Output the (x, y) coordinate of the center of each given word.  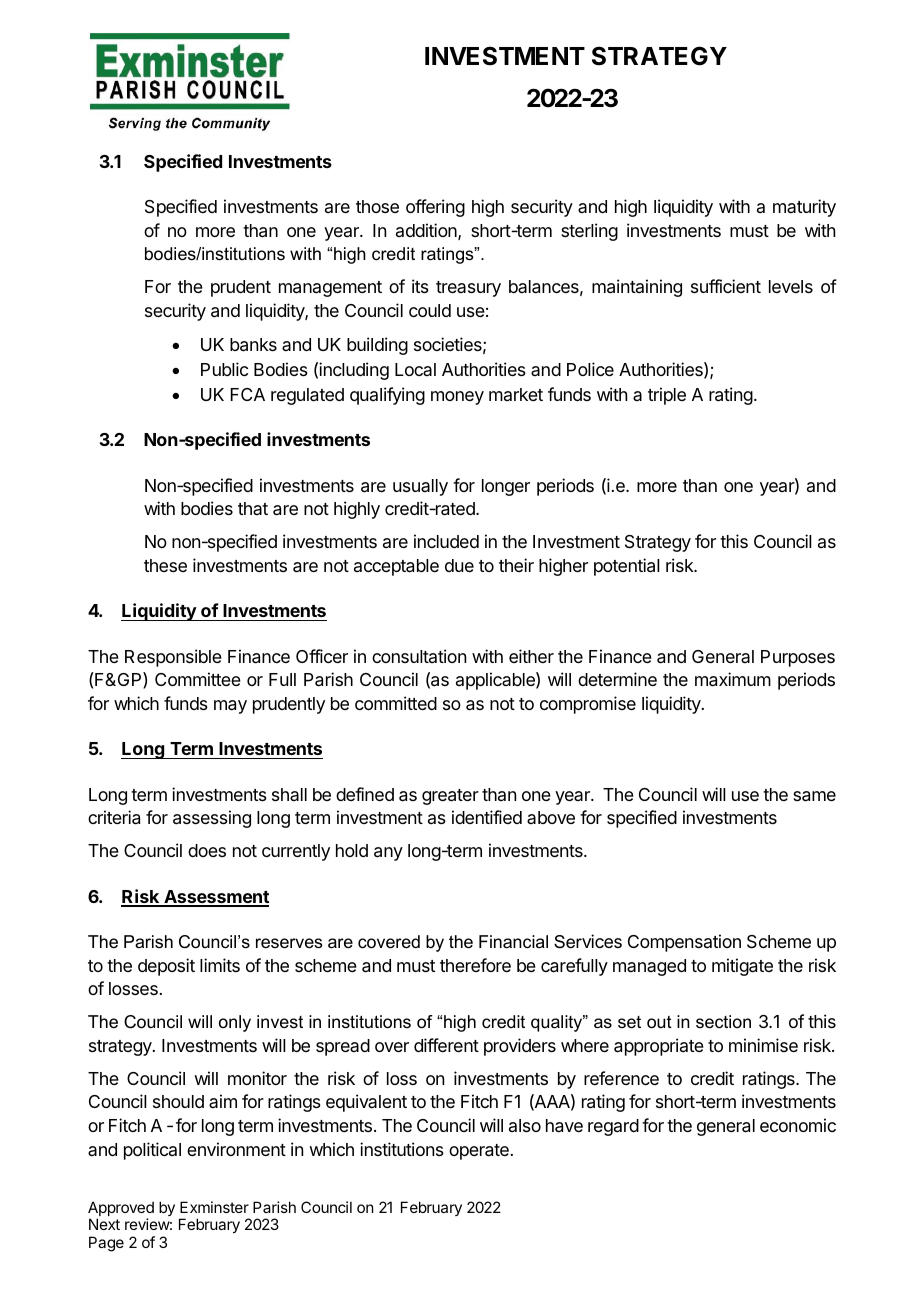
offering (435, 208)
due (459, 565)
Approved (121, 1210)
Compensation (684, 943)
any (388, 854)
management (330, 289)
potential (627, 567)
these (165, 565)
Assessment (215, 898)
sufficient (726, 286)
